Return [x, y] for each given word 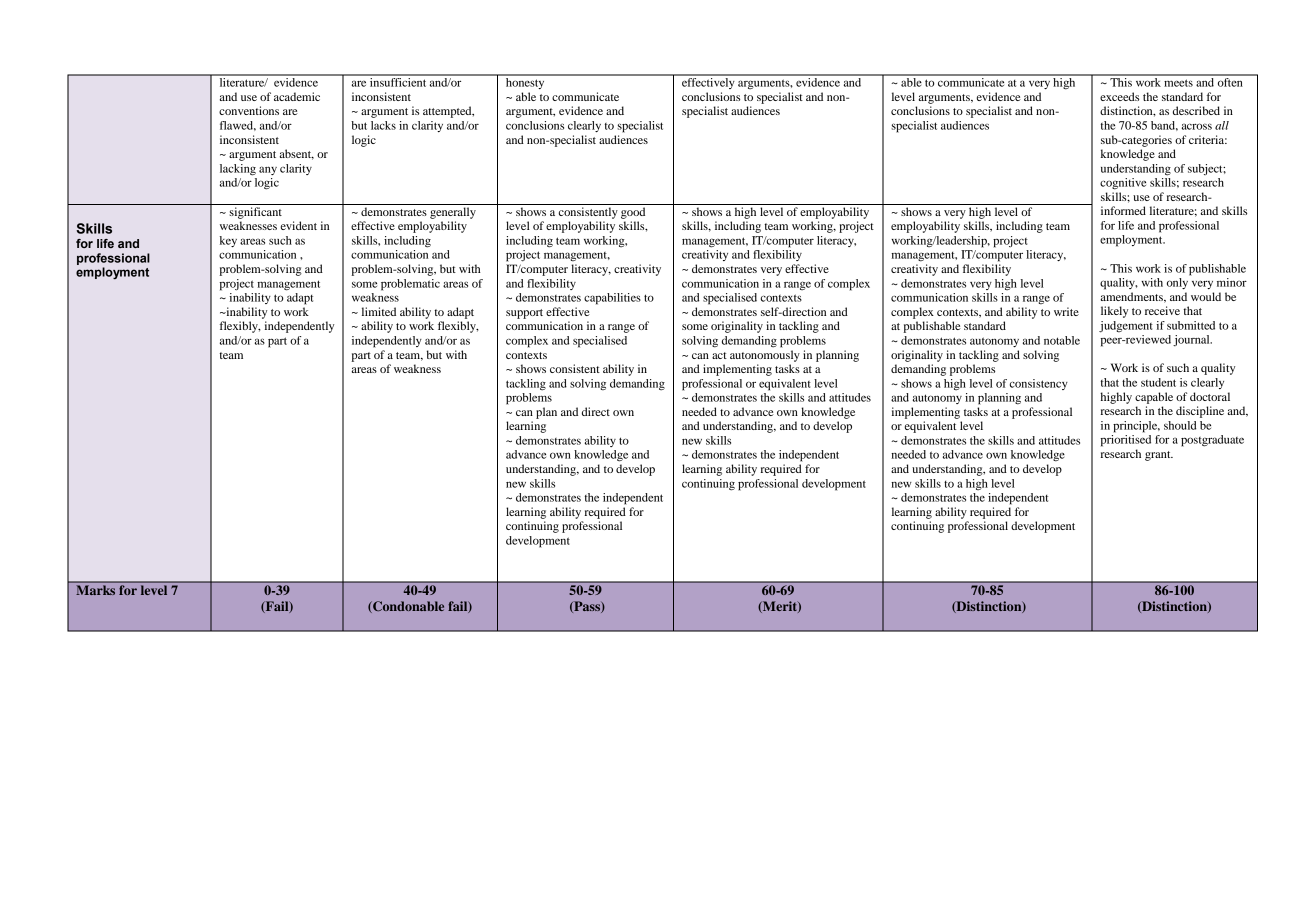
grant [1159, 456]
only [1177, 283]
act [719, 355]
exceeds [1119, 96]
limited [379, 311]
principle [1136, 427]
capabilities [612, 299]
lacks [383, 125]
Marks [96, 590]
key [228, 241]
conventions [249, 110]
